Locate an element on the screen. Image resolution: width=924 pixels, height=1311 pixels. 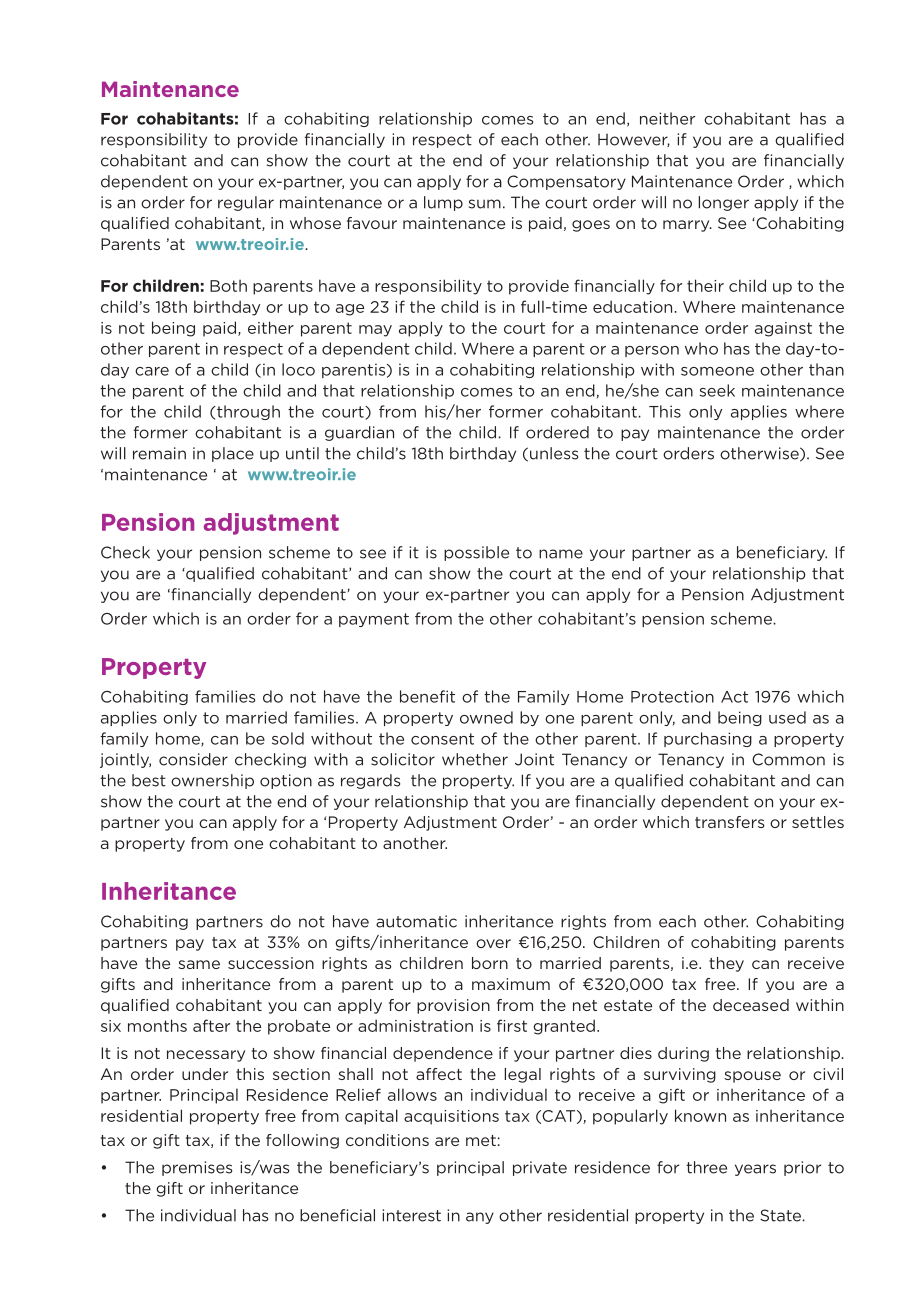
benefit is located at coordinates (427, 696).
